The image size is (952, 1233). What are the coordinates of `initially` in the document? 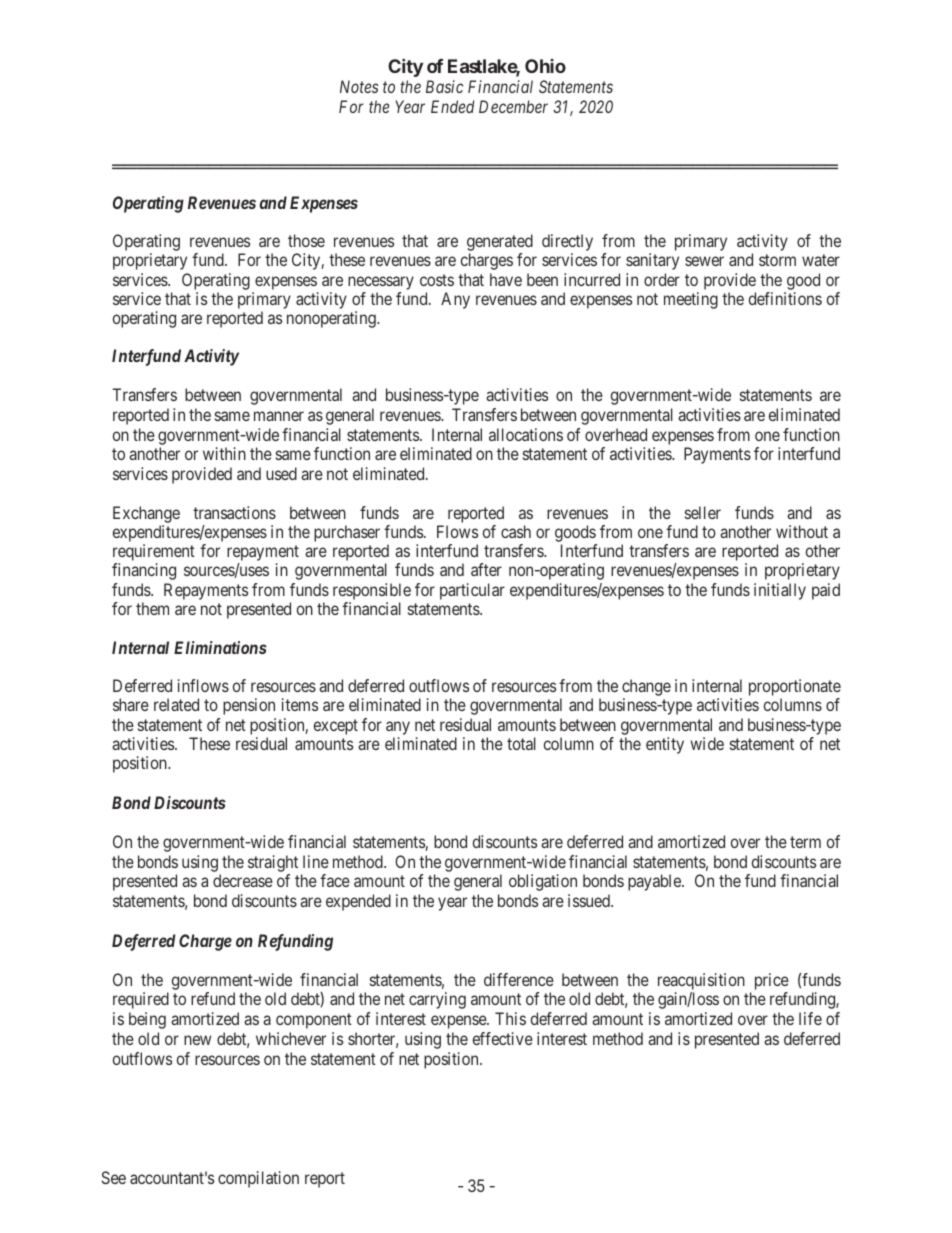 It's located at (780, 591).
